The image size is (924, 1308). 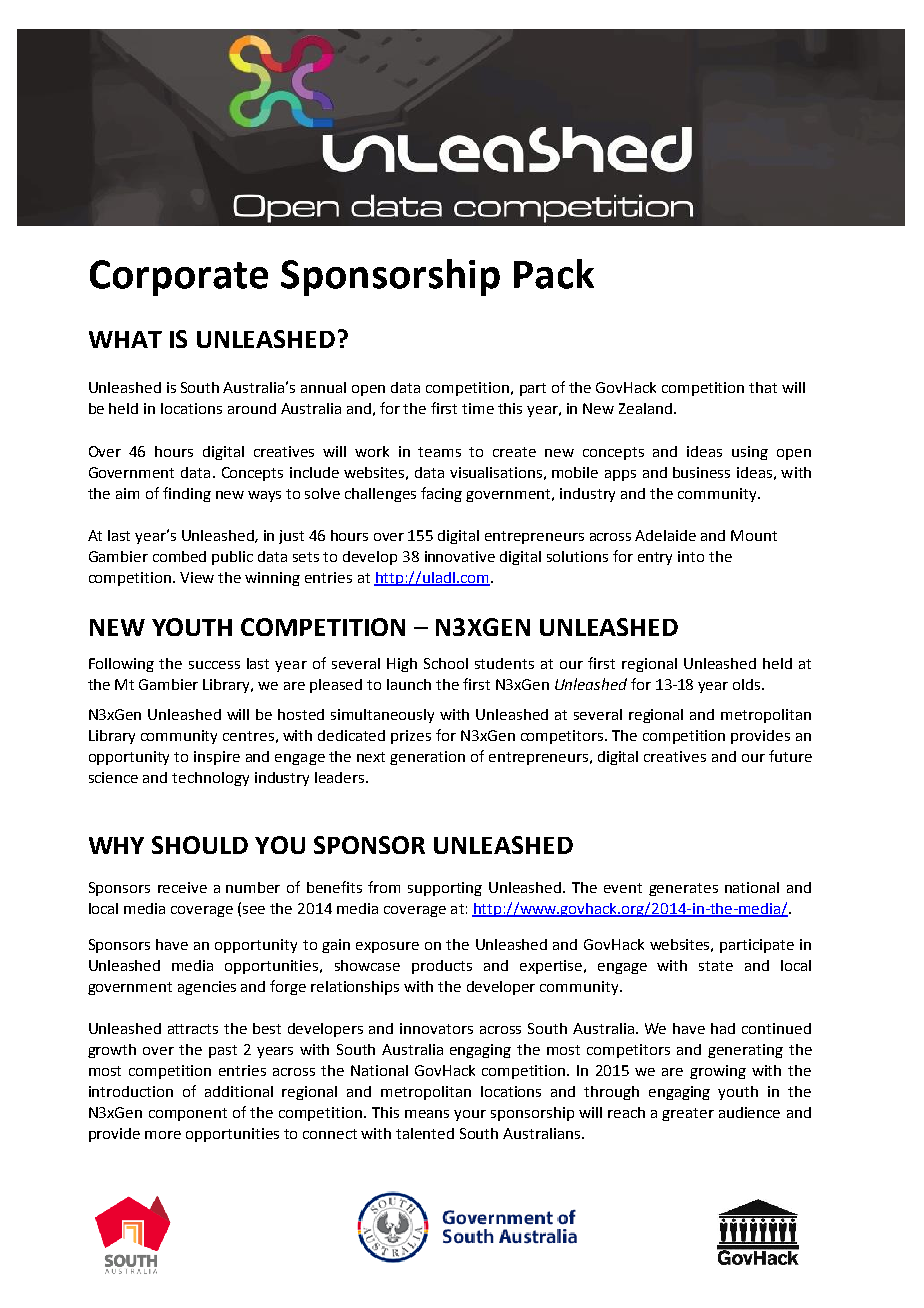 What do you see at coordinates (188, 1114) in the page?
I see `component` at bounding box center [188, 1114].
